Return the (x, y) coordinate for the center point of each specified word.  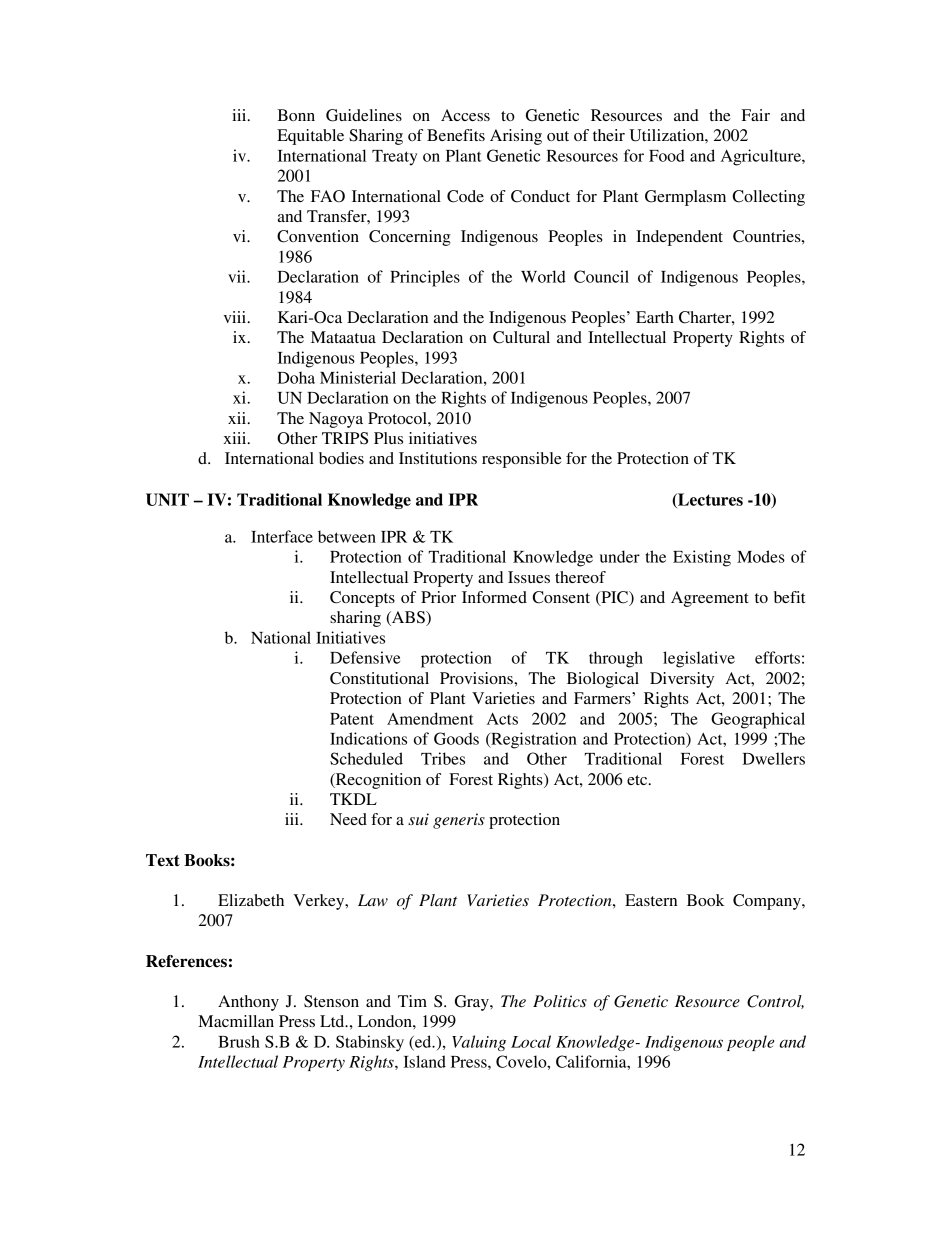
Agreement (710, 599)
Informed (494, 597)
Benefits (456, 135)
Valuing (479, 1043)
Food (667, 155)
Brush (239, 1041)
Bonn (296, 115)
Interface (282, 536)
